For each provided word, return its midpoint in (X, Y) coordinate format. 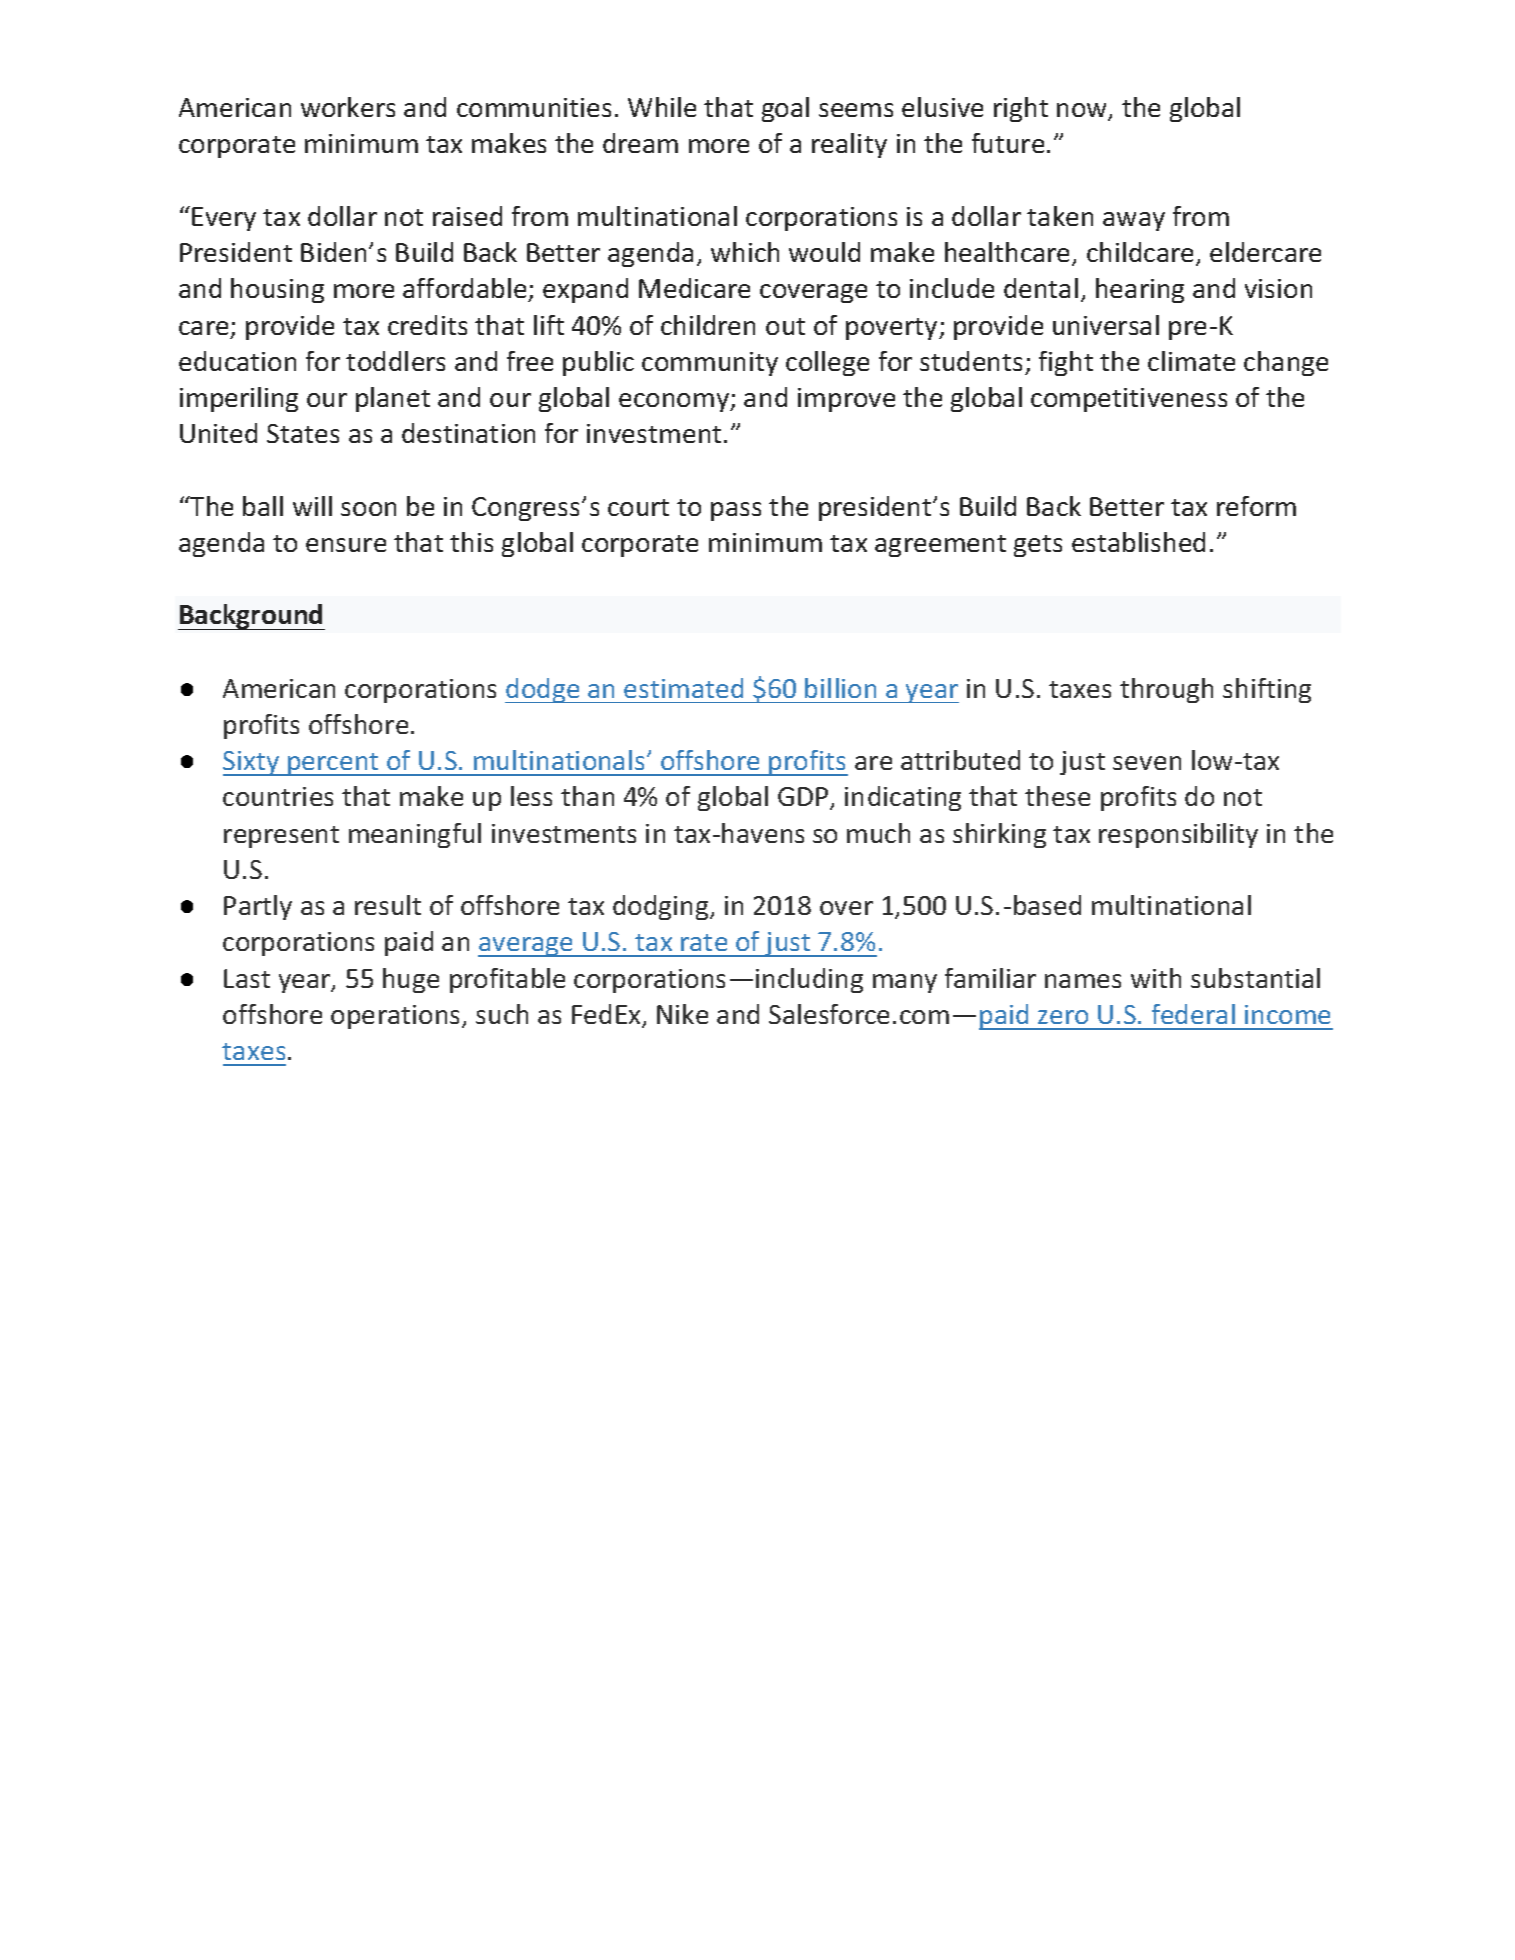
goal (785, 109)
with (1156, 978)
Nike (682, 1014)
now (1083, 111)
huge (411, 980)
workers (348, 107)
